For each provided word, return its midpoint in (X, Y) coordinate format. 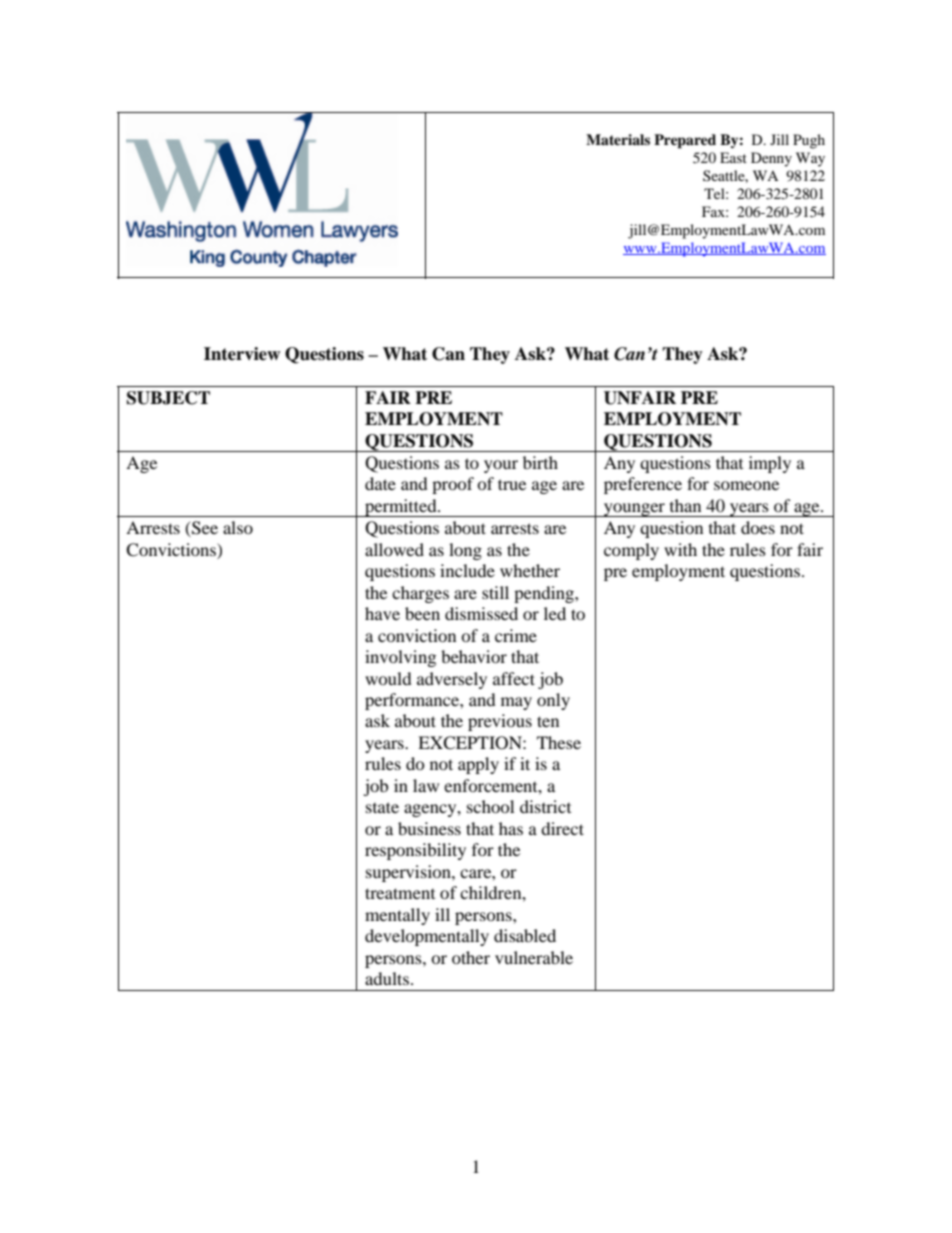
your (501, 466)
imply (770, 464)
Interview (242, 354)
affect (514, 678)
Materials (618, 139)
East (733, 157)
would (388, 678)
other (471, 957)
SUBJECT (168, 398)
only (553, 701)
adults (387, 978)
